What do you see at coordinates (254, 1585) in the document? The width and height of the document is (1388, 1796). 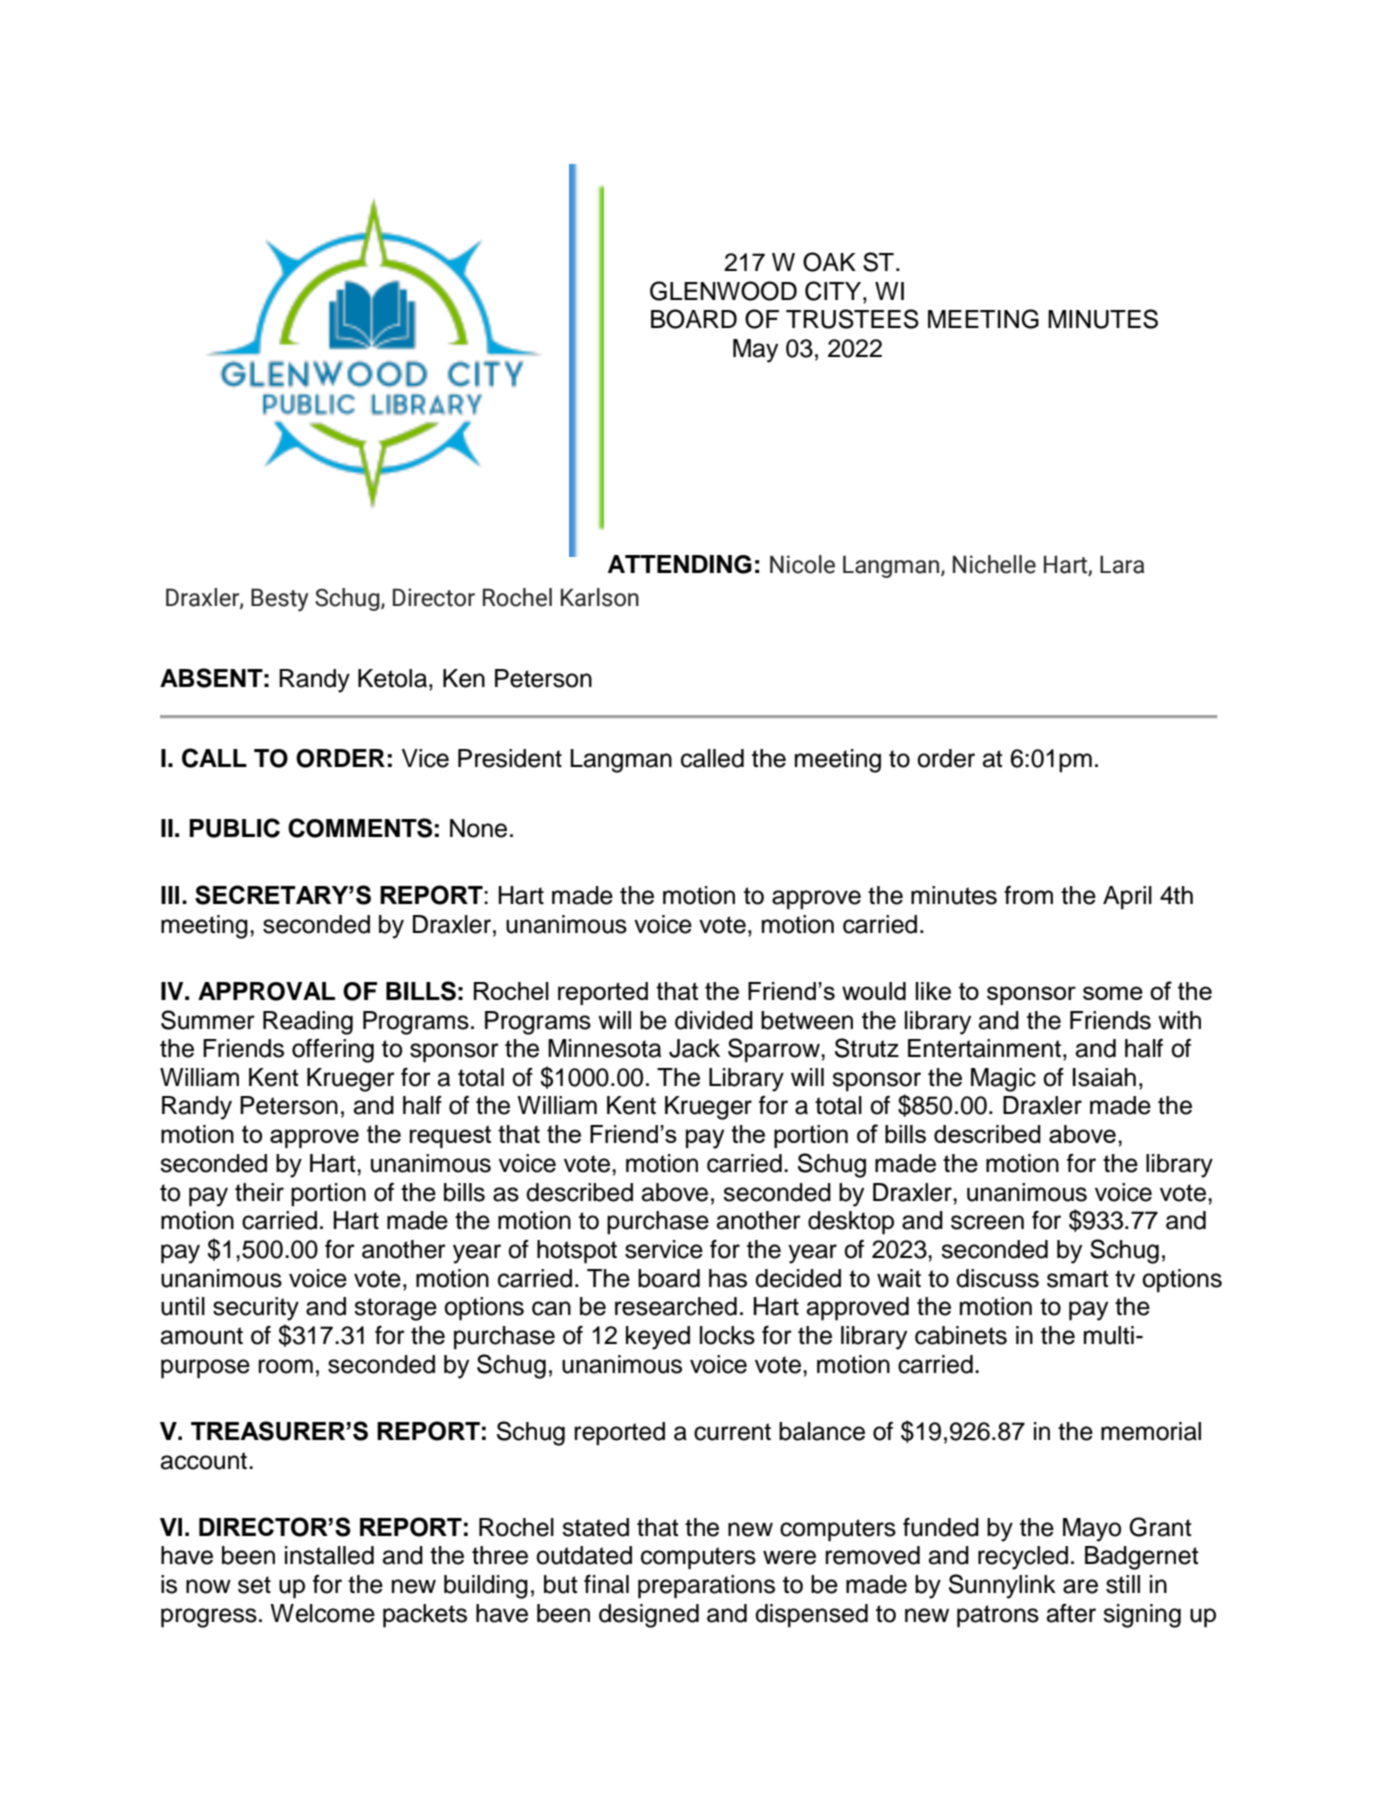 I see `set` at bounding box center [254, 1585].
